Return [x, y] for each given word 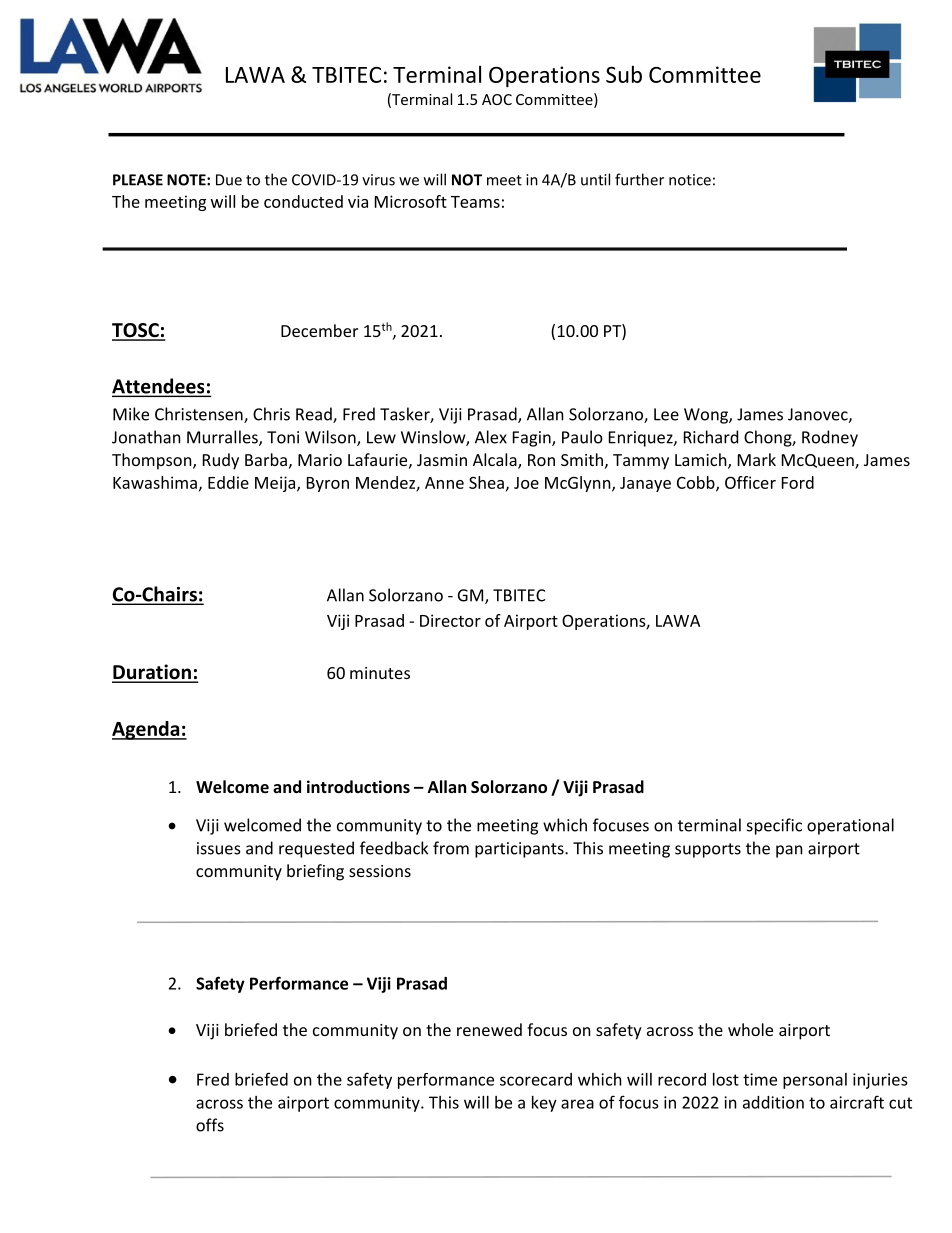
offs [210, 1125]
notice [690, 180]
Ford [798, 482]
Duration [152, 673]
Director [450, 620]
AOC [497, 99]
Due [229, 180]
